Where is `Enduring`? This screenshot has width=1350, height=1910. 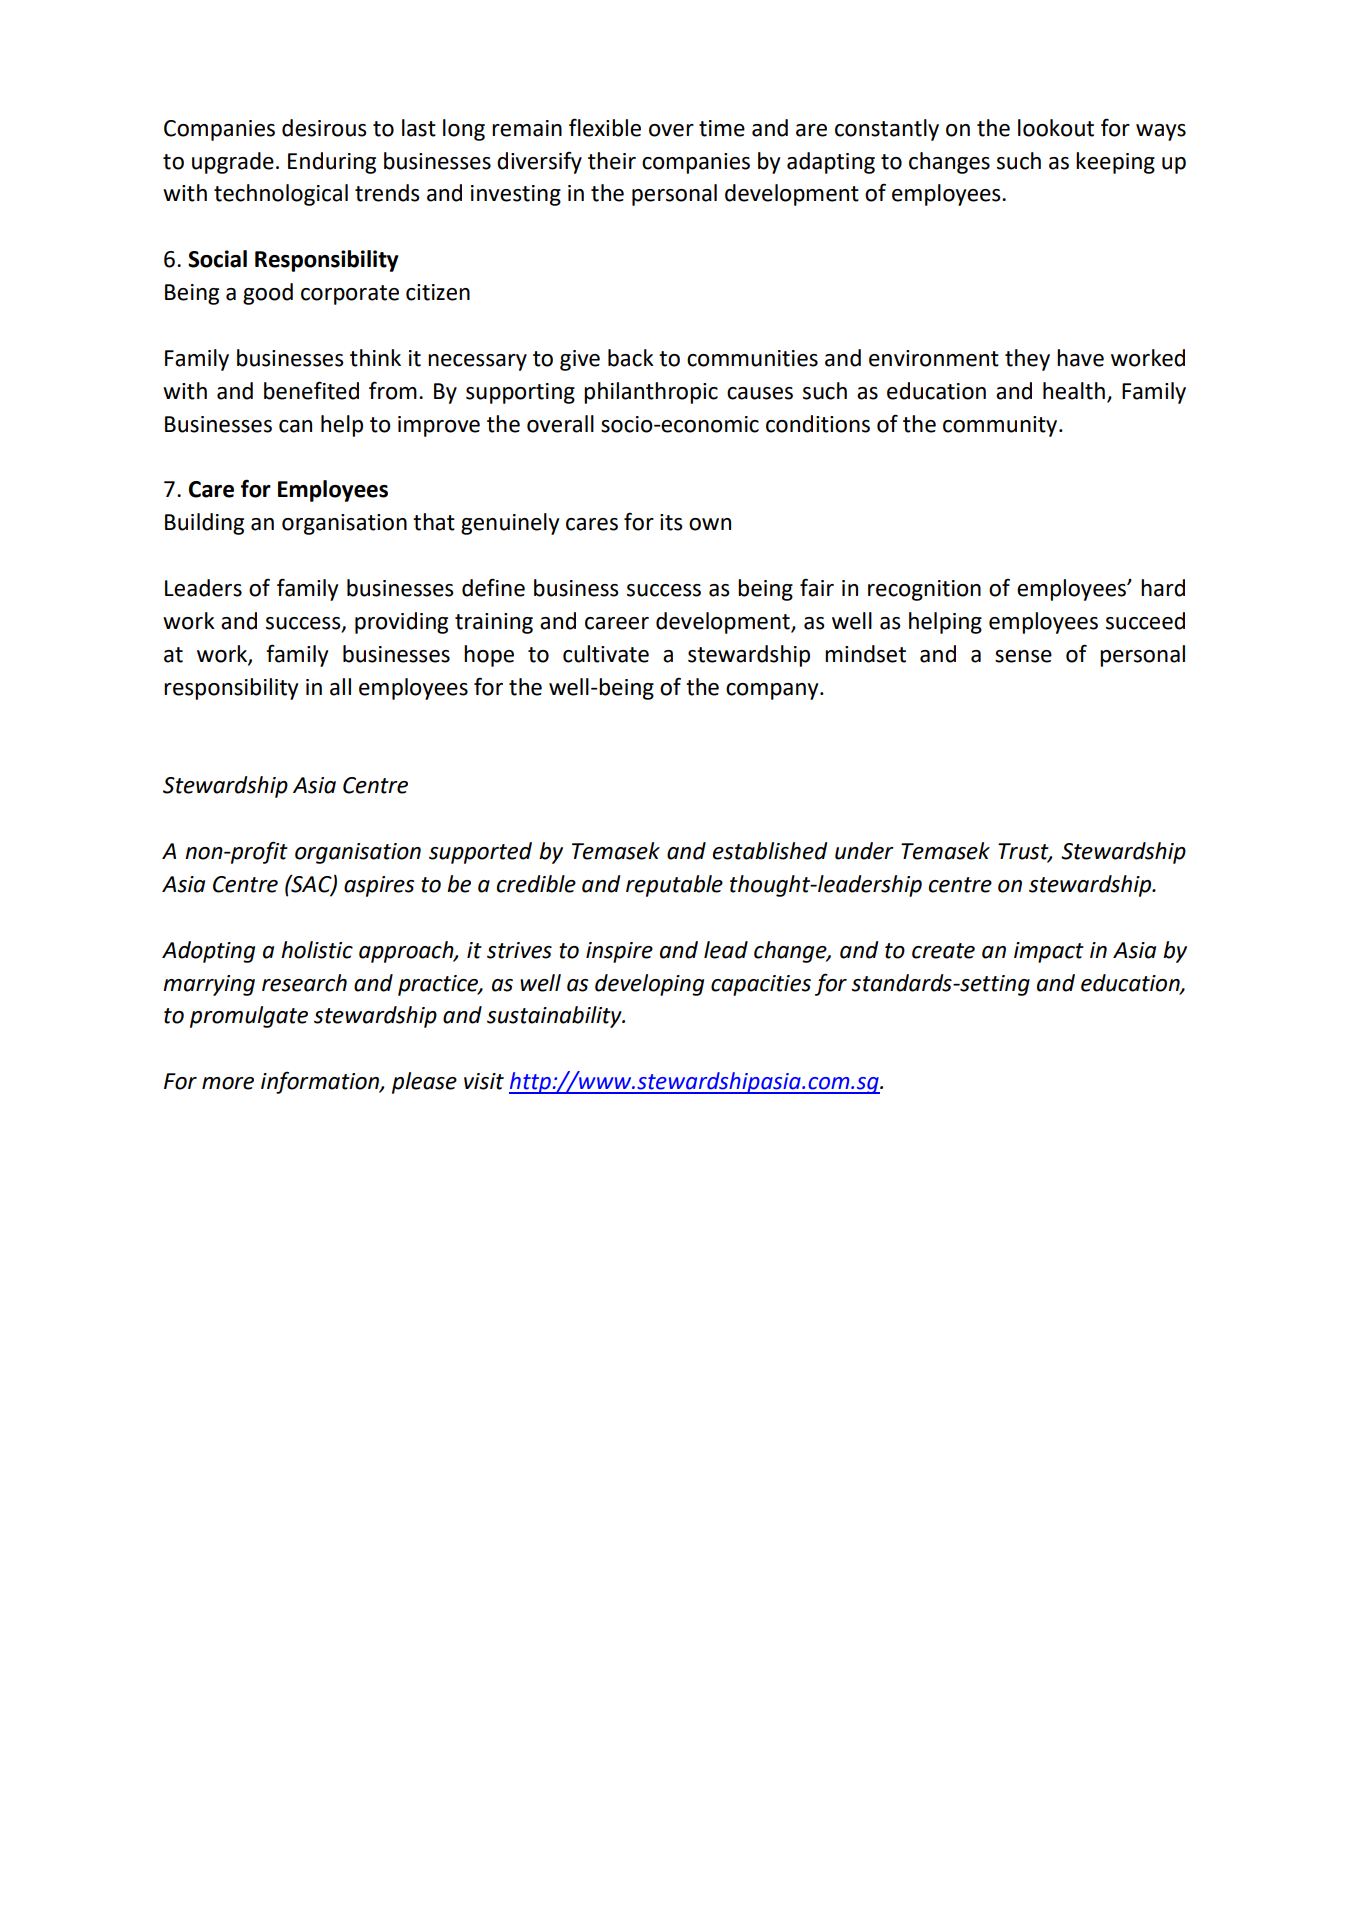
Enduring is located at coordinates (332, 163).
